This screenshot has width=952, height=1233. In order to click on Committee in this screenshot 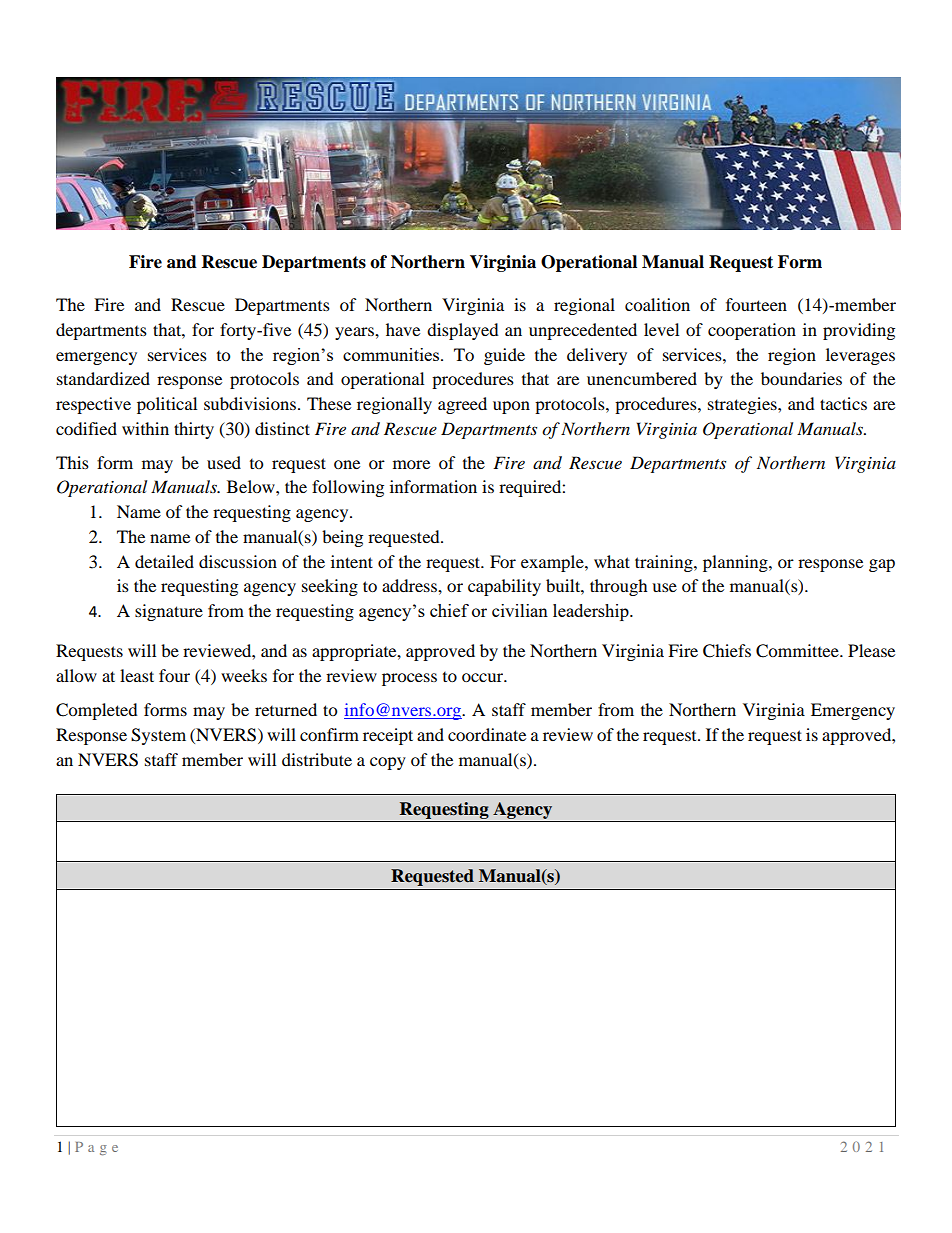, I will do `click(798, 651)`.
